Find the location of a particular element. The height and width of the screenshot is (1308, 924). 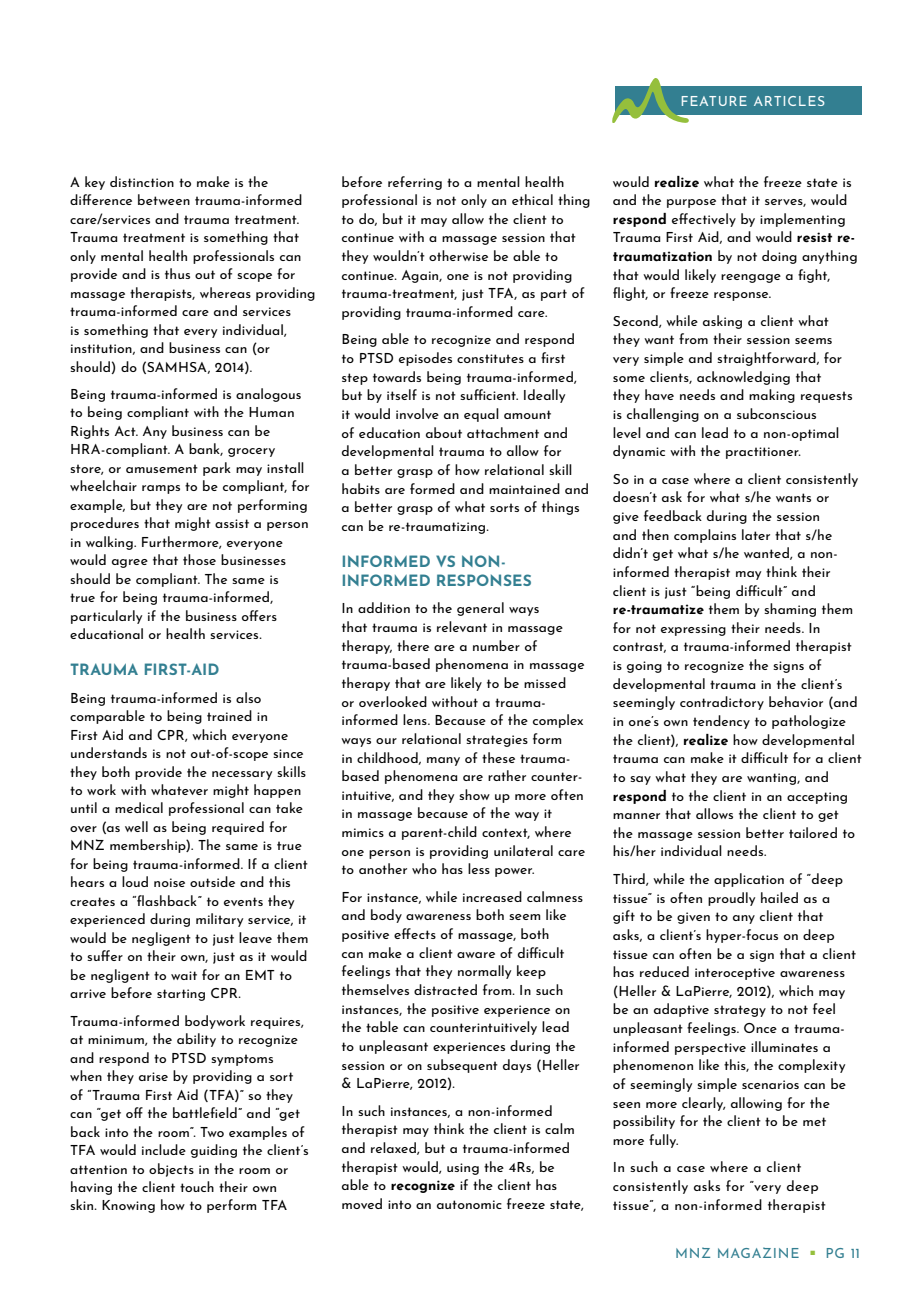

FEATURE is located at coordinates (714, 101).
